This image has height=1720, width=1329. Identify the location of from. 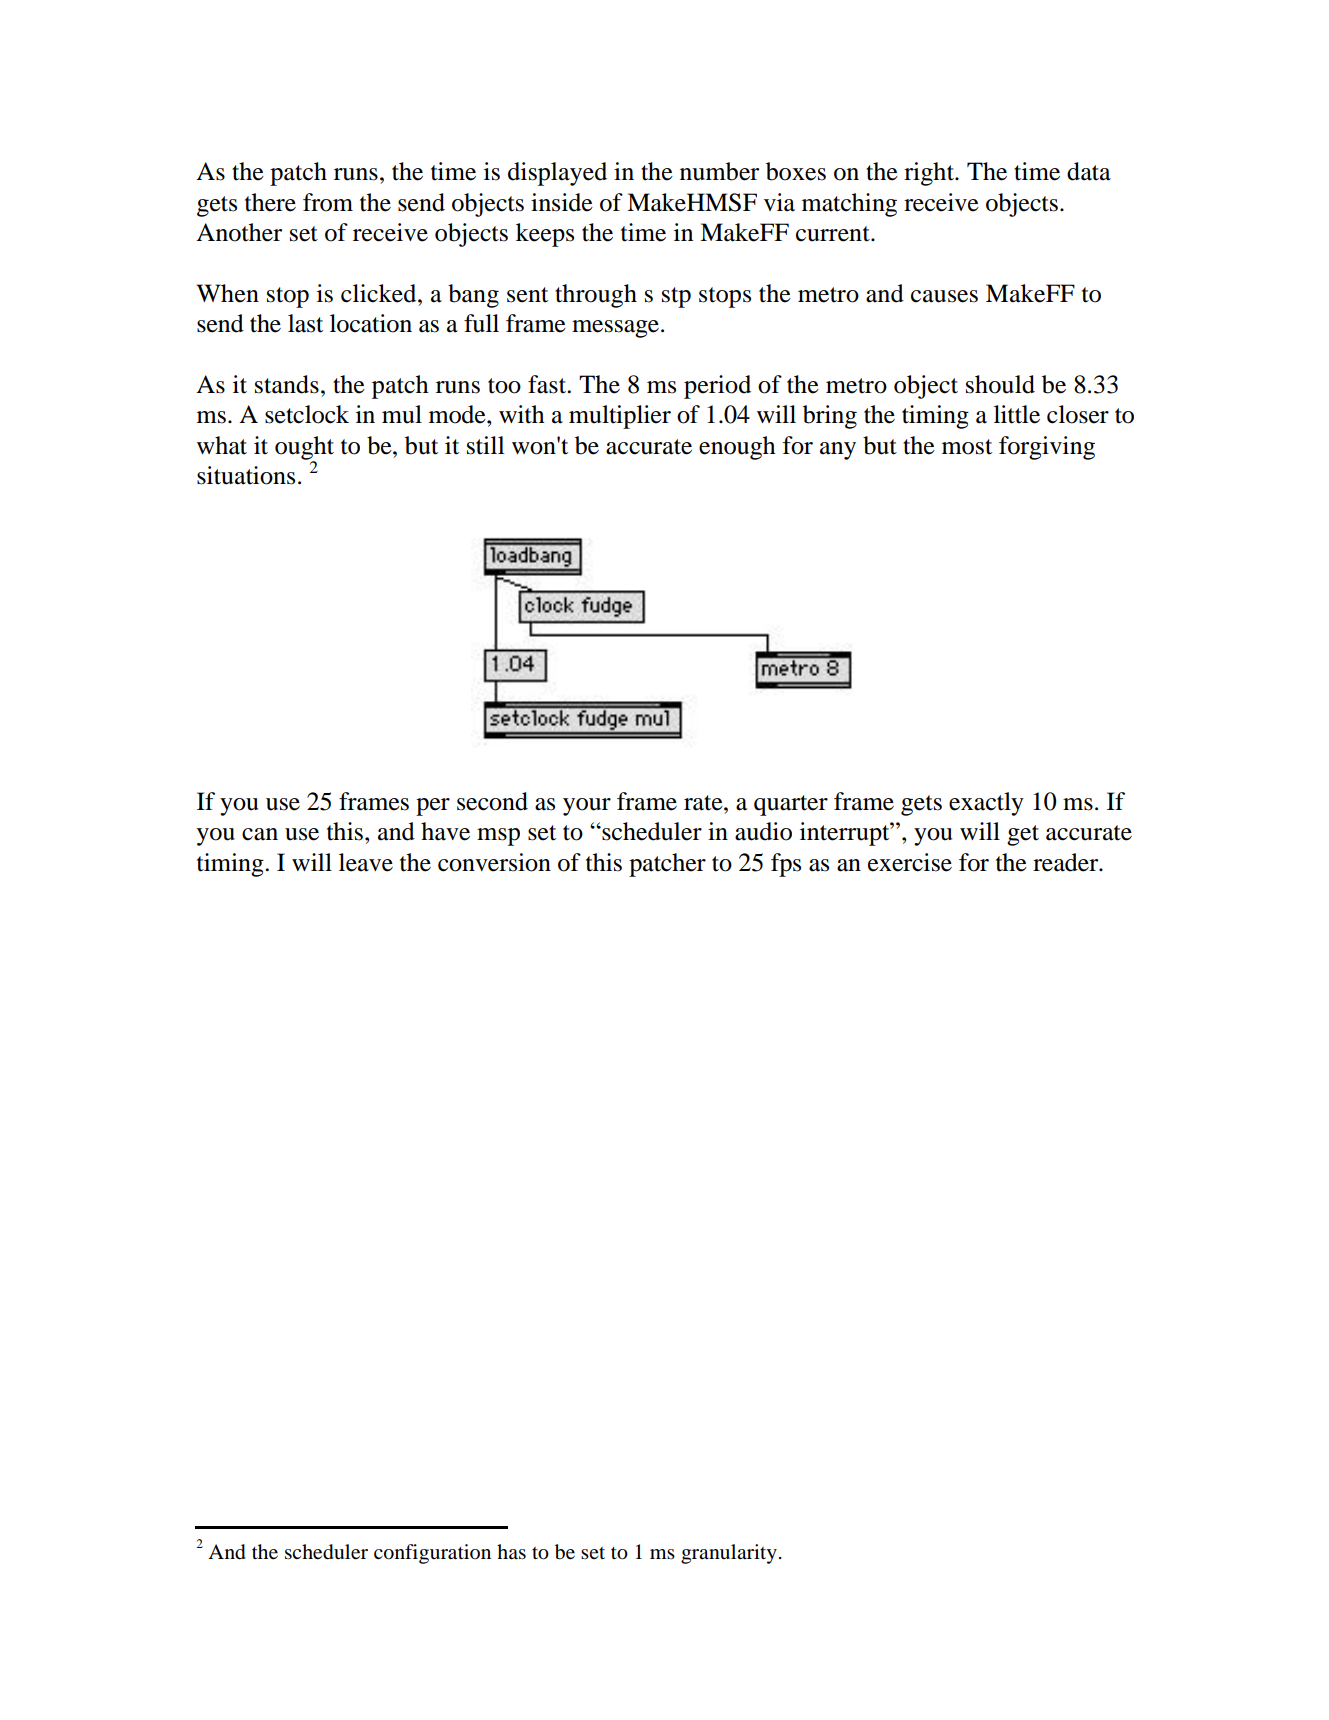
(328, 202).
